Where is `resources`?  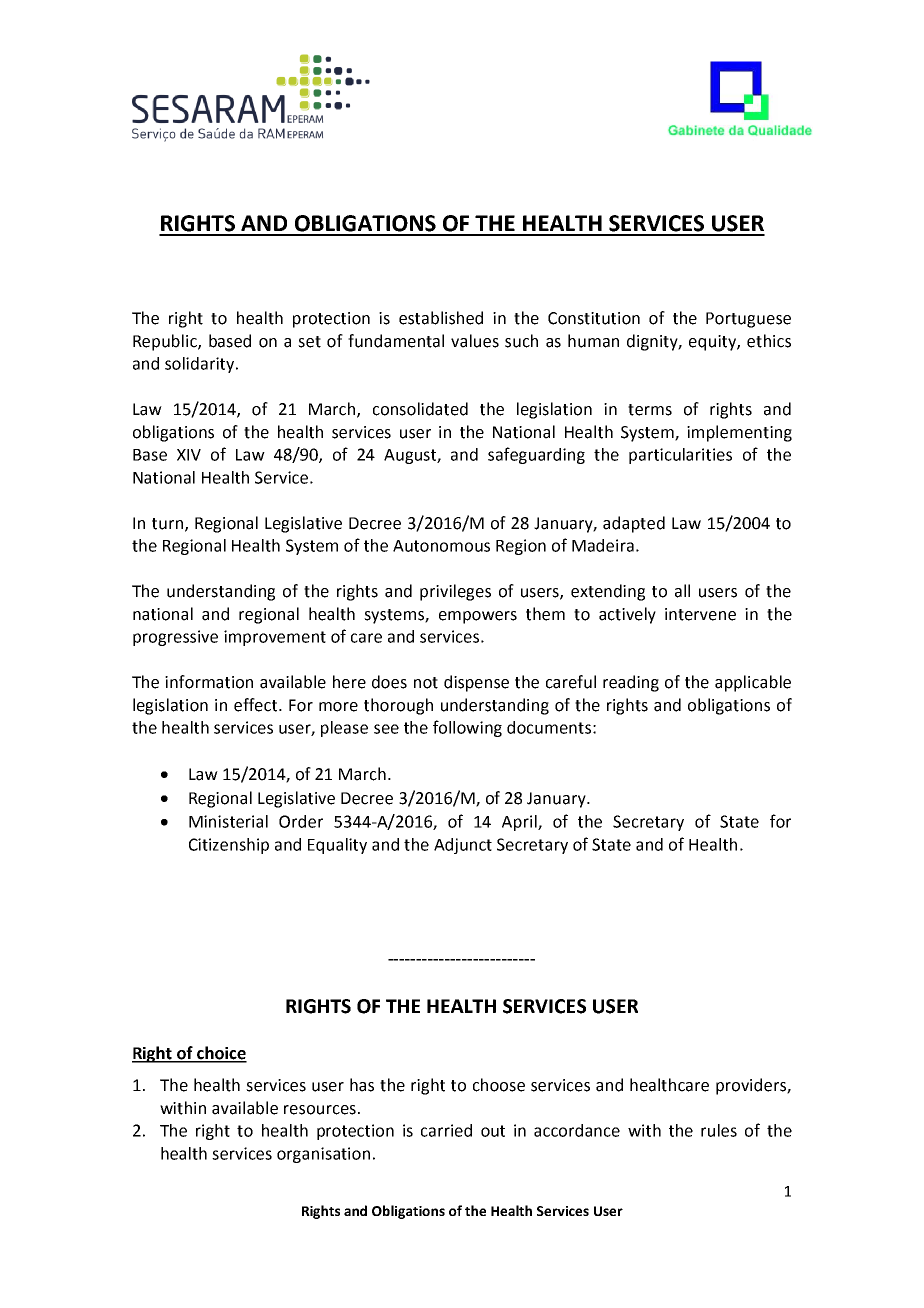 resources is located at coordinates (320, 1110).
